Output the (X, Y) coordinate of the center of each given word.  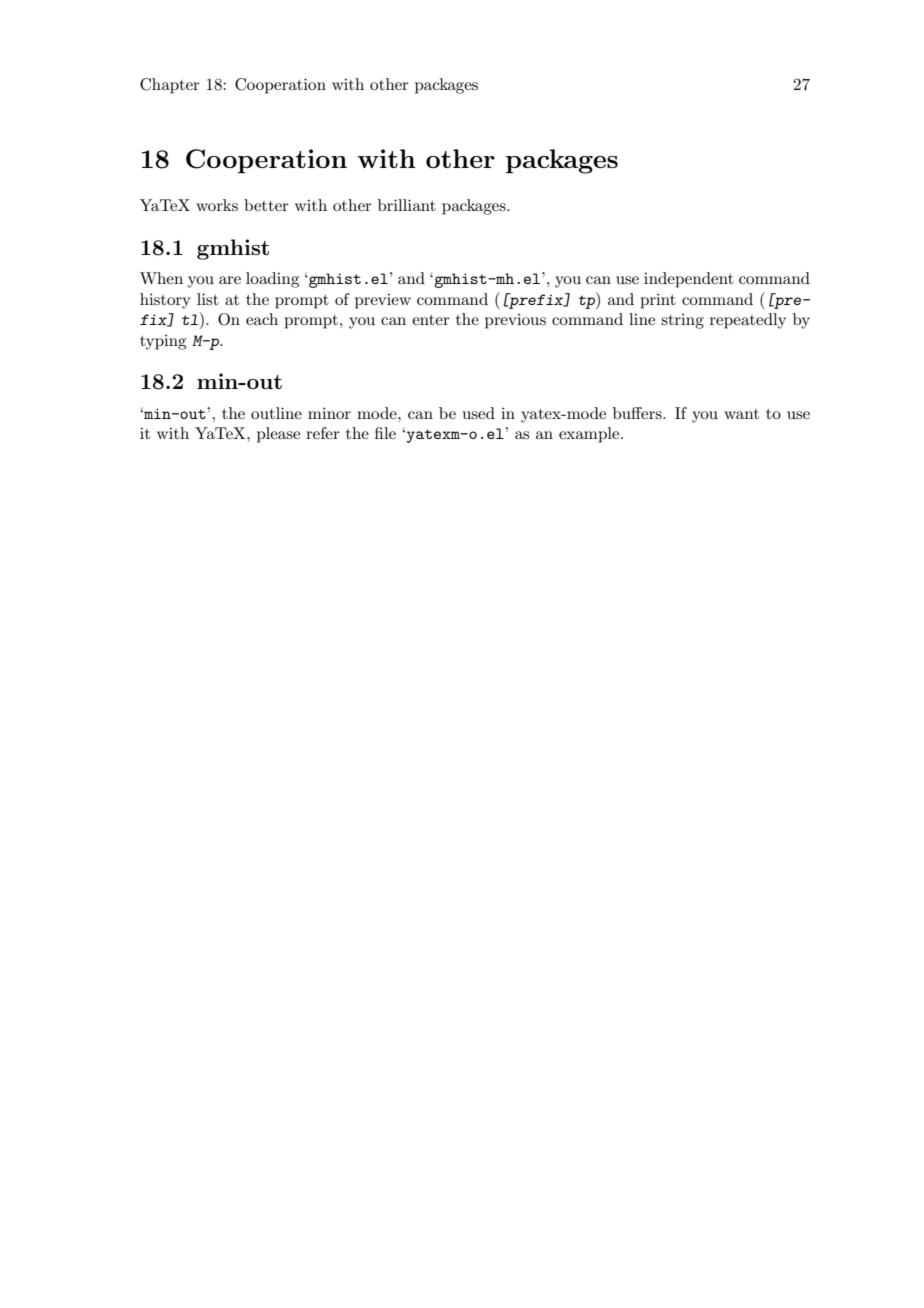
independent (689, 280)
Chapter (170, 86)
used (479, 413)
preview (383, 301)
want (741, 414)
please (278, 435)
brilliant (407, 205)
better (266, 205)
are (230, 280)
